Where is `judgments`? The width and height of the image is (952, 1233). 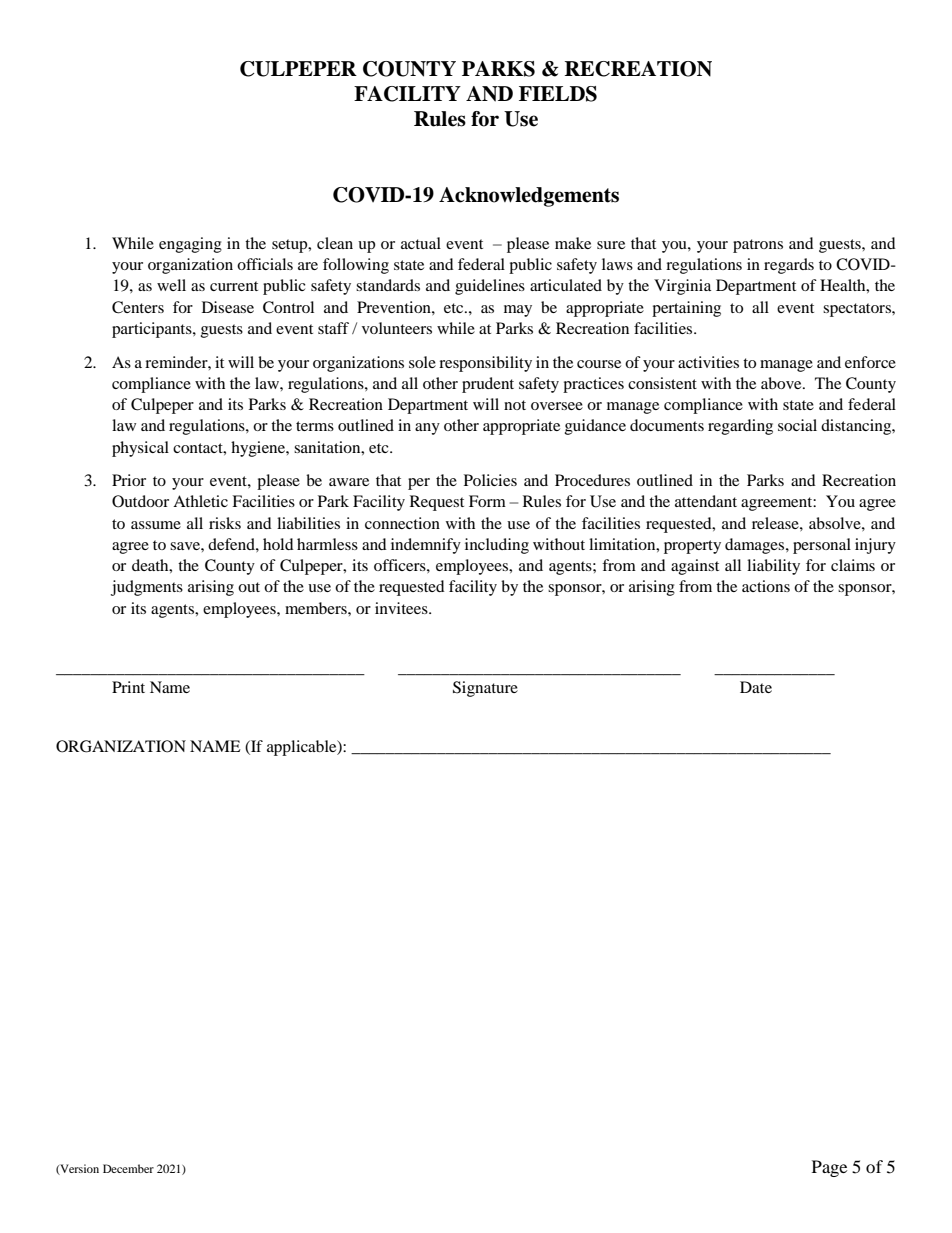
judgments is located at coordinates (147, 588).
